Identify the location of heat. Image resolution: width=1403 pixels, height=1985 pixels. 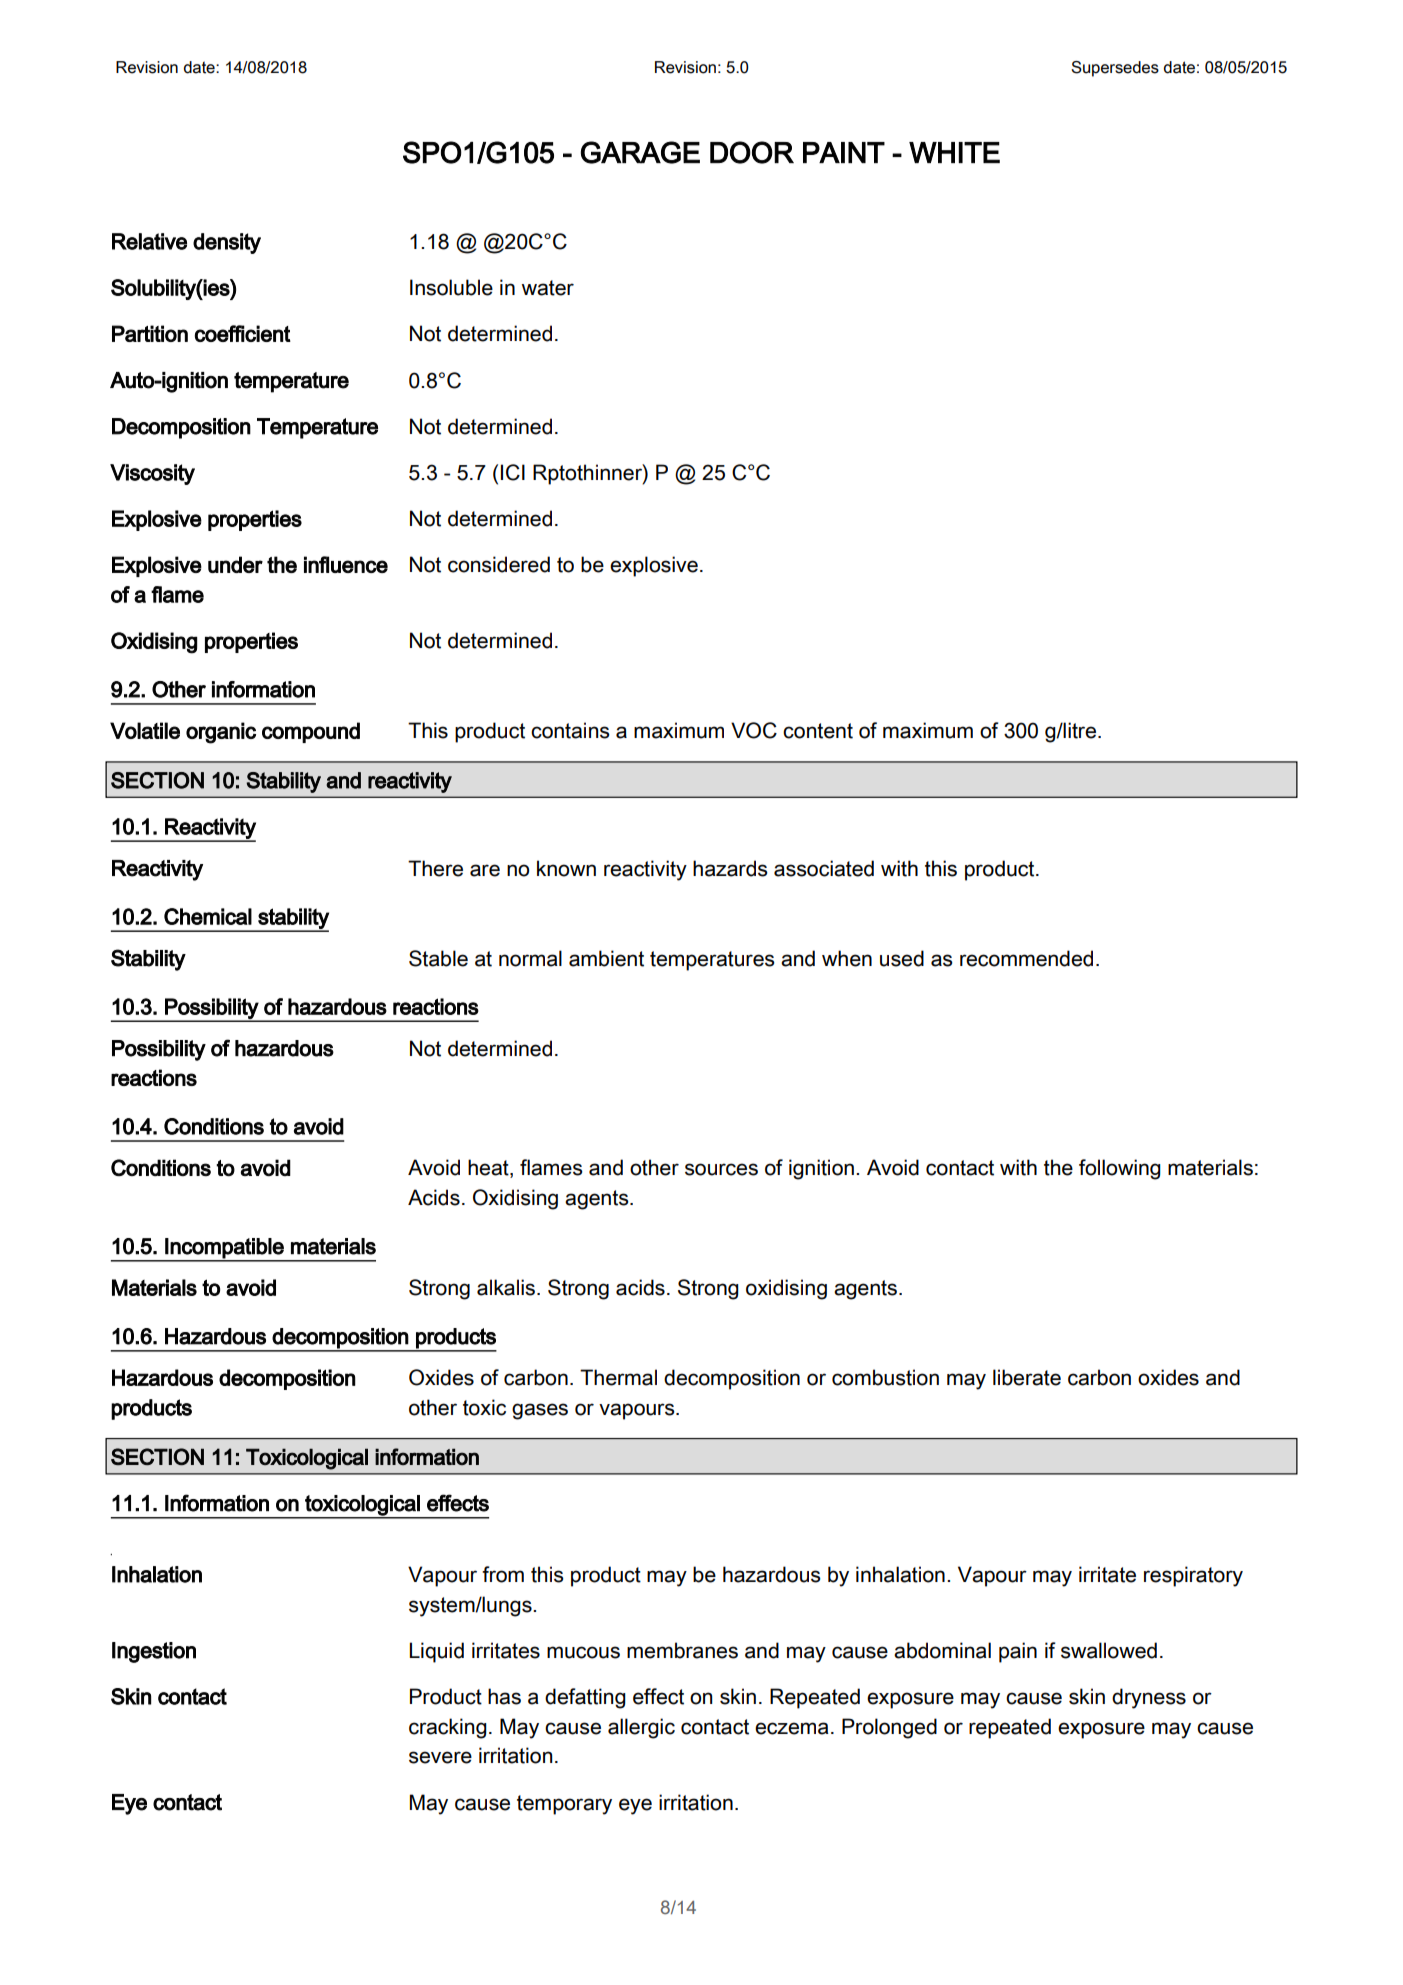
(489, 1168).
